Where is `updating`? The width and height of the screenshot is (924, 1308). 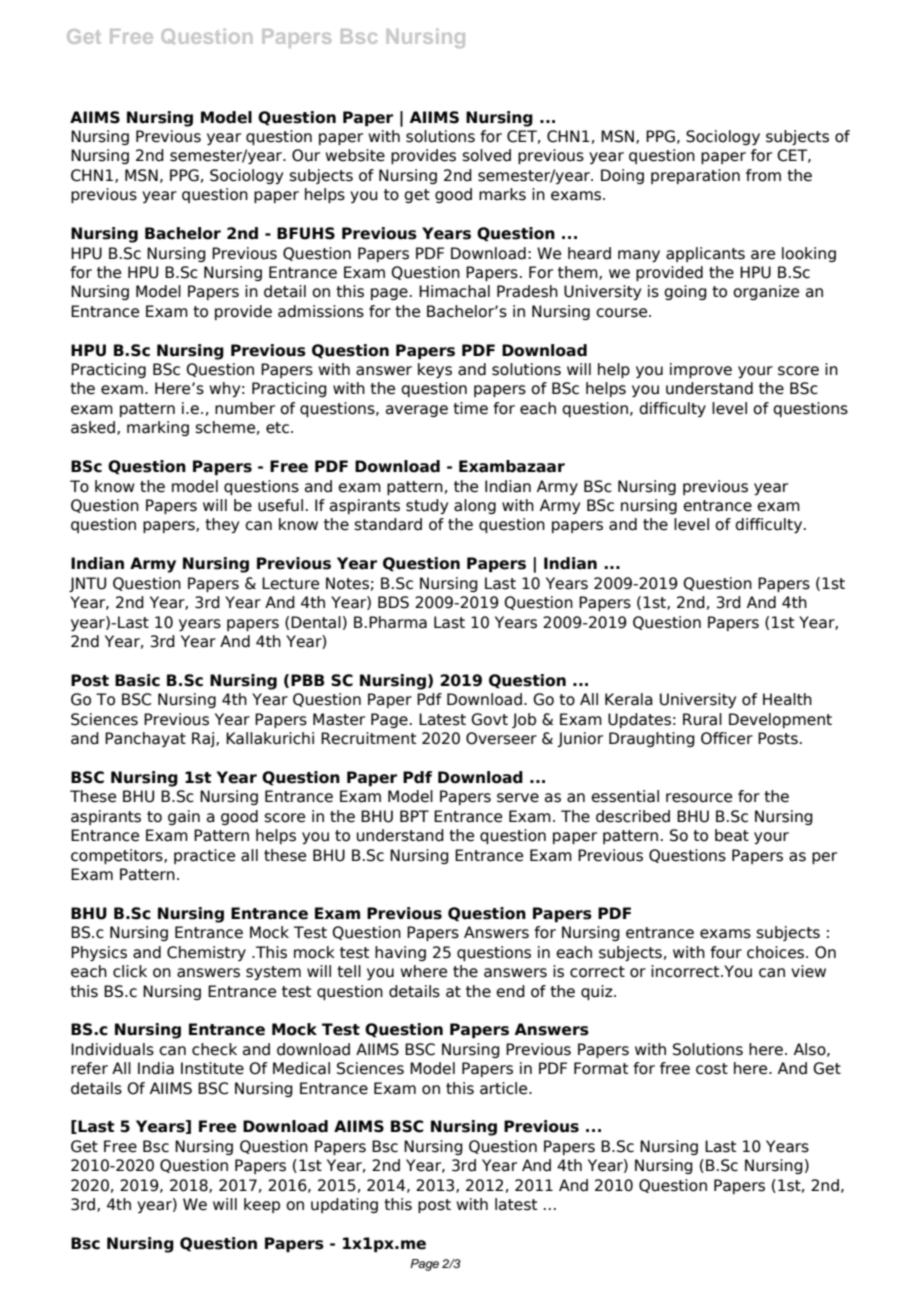 updating is located at coordinates (344, 1205).
